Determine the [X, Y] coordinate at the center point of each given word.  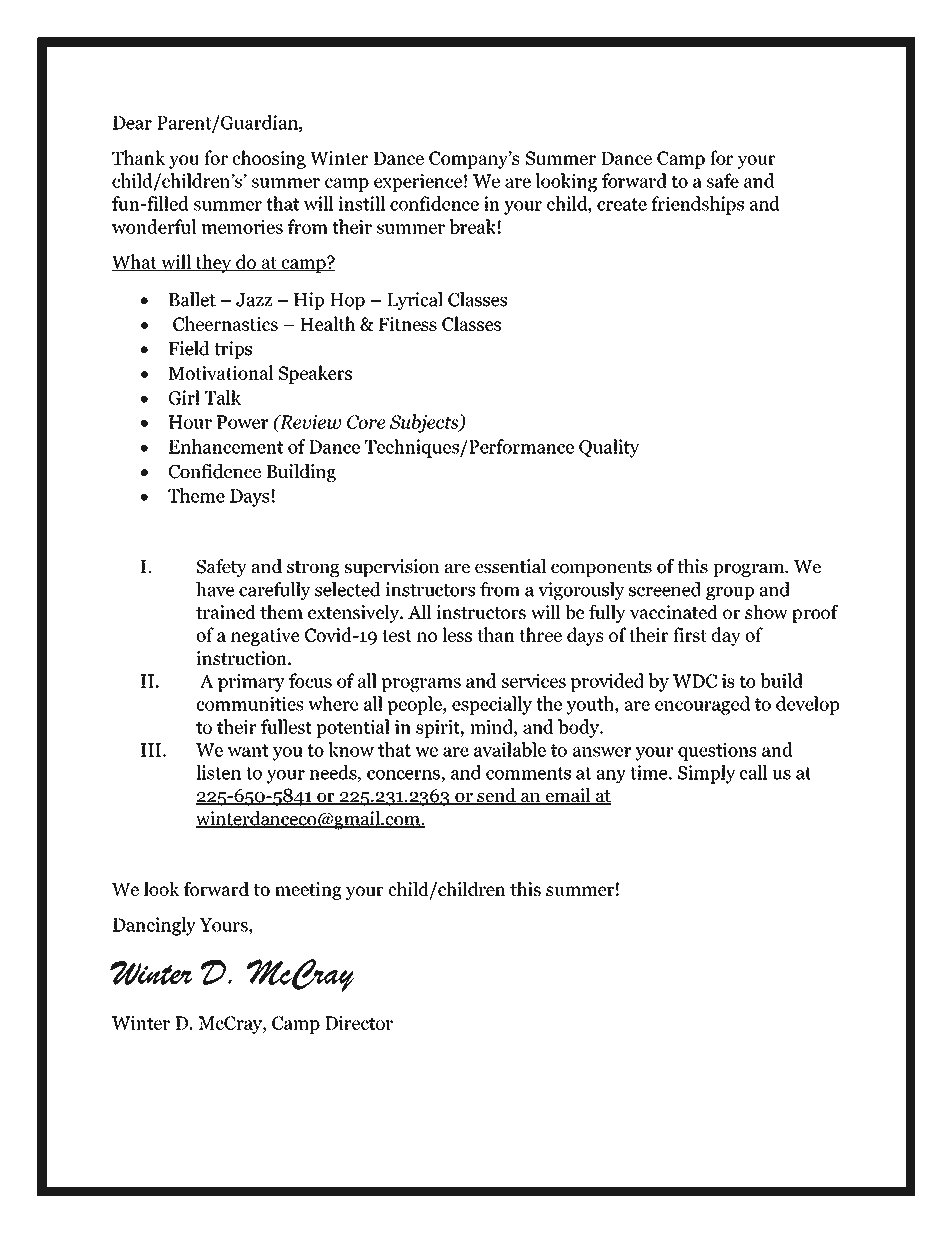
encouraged [702, 705]
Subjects [425, 423]
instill [361, 203]
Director [359, 1023]
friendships [697, 205]
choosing [269, 159]
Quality [609, 448]
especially [492, 705]
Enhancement [226, 446]
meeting [308, 891]
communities [250, 703]
